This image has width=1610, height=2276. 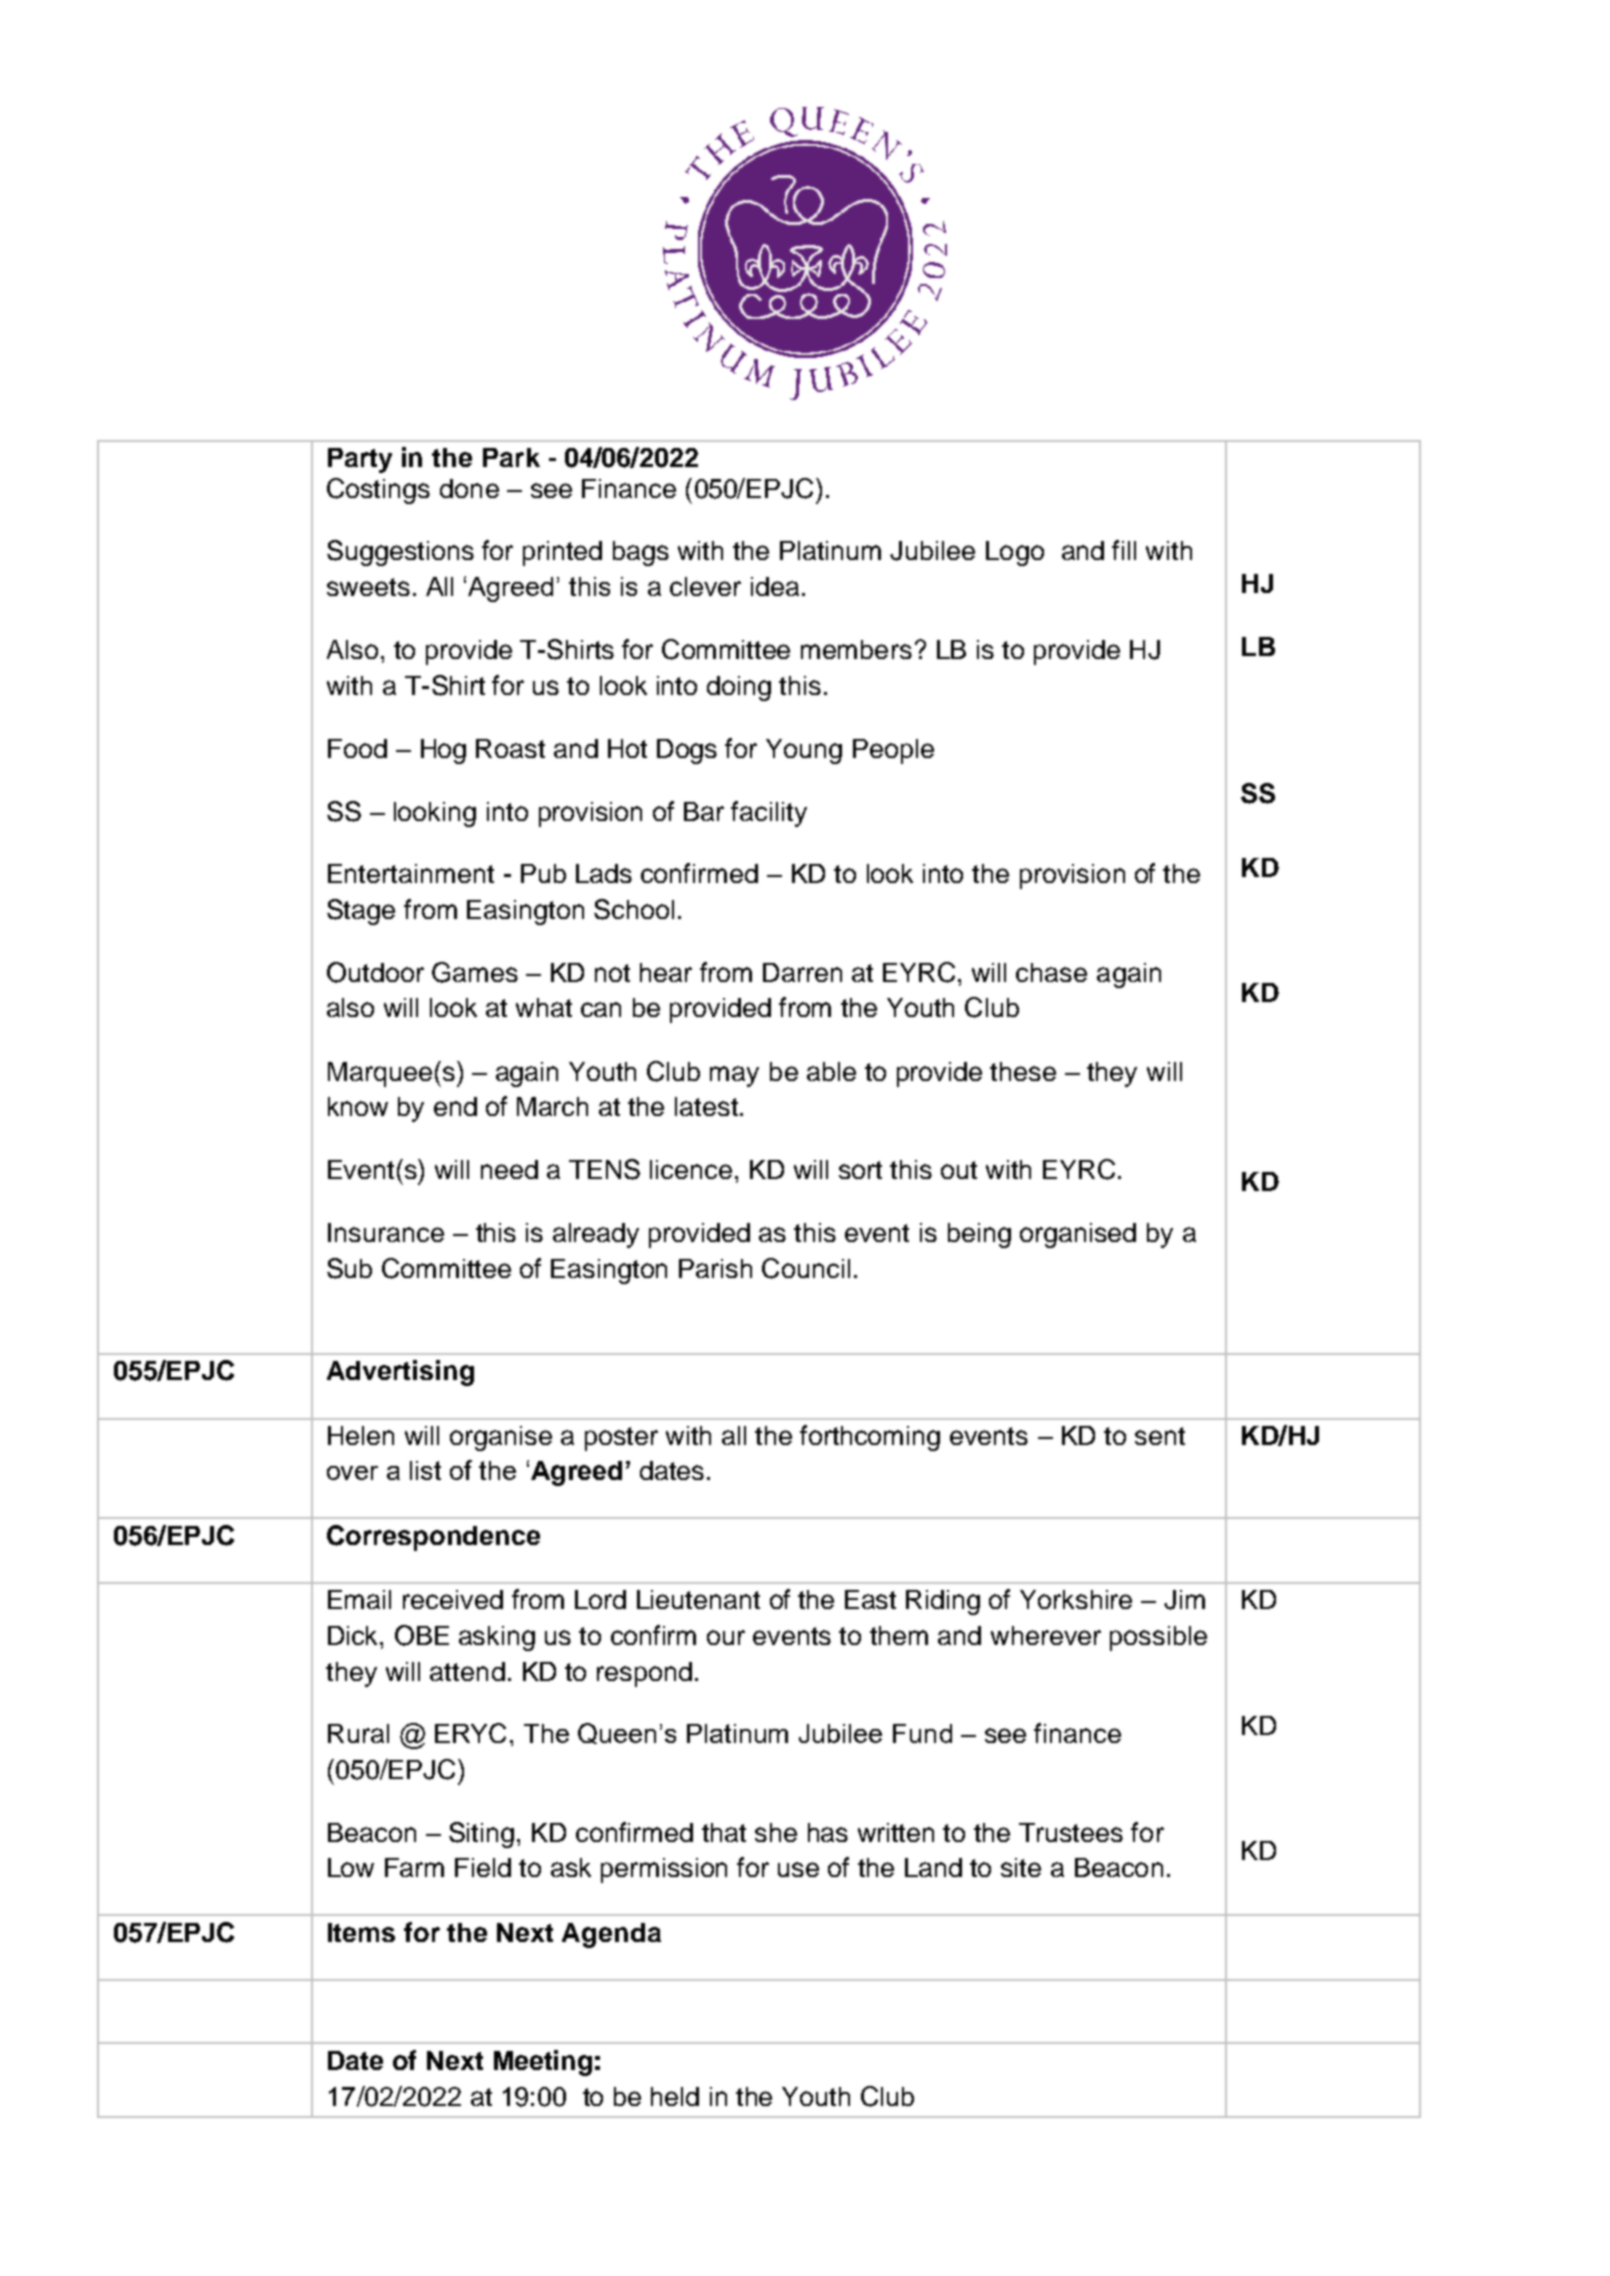 I want to click on fill, so click(x=1124, y=550).
